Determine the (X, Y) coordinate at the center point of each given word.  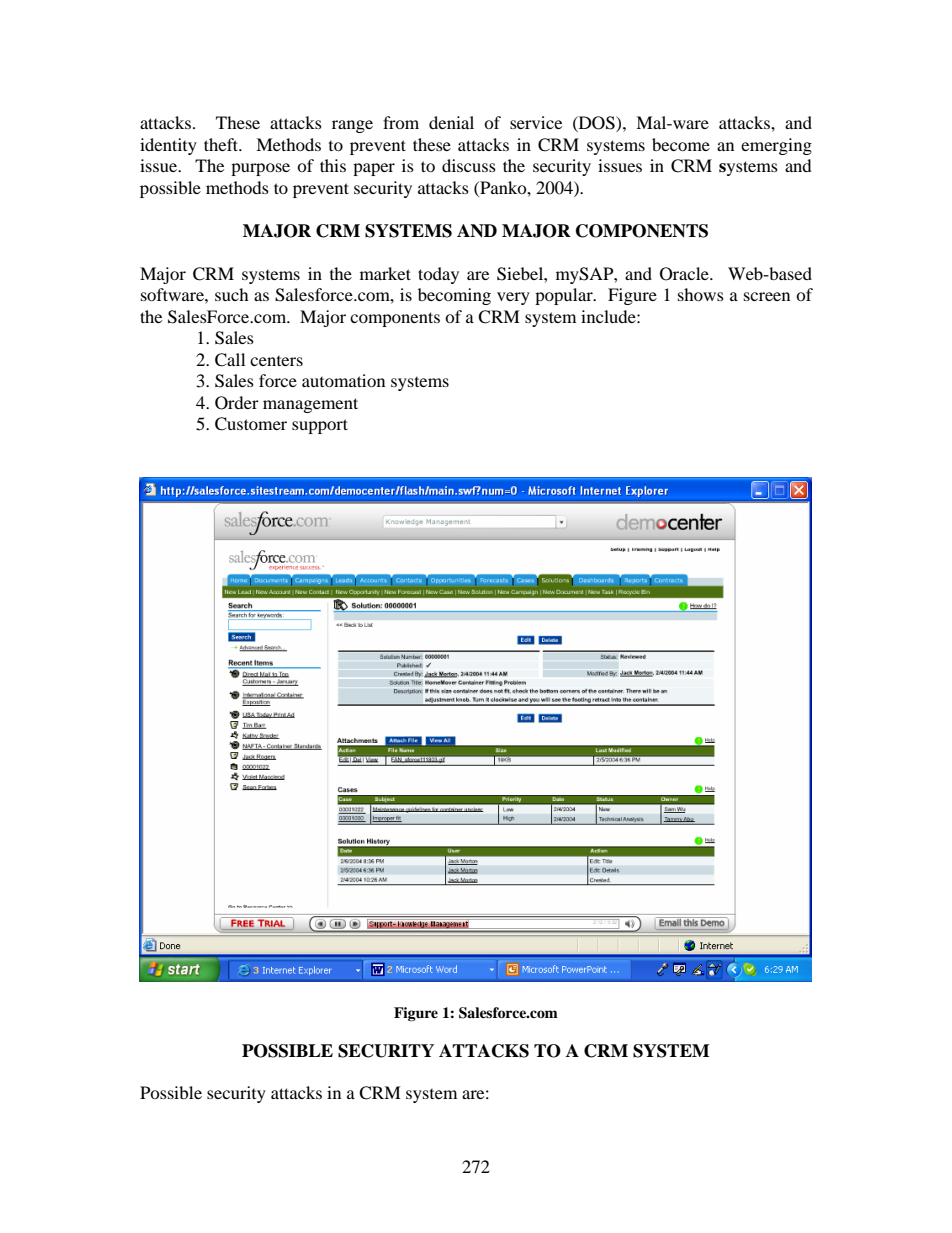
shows (701, 294)
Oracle (685, 274)
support (320, 426)
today (438, 275)
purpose (260, 169)
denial (451, 122)
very (513, 298)
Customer (251, 424)
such (232, 294)
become (681, 144)
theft (222, 144)
